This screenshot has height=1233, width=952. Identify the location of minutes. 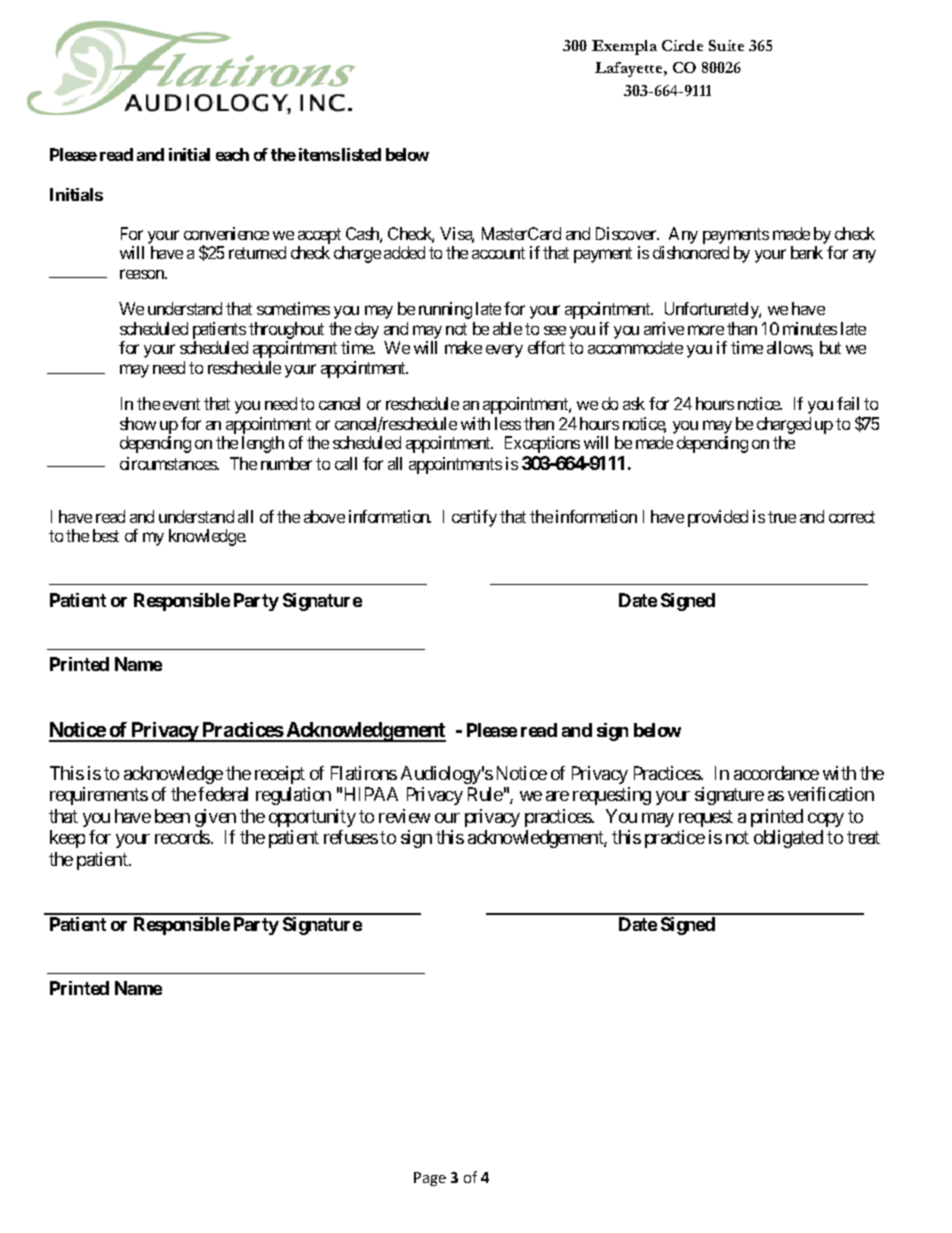
(810, 328).
